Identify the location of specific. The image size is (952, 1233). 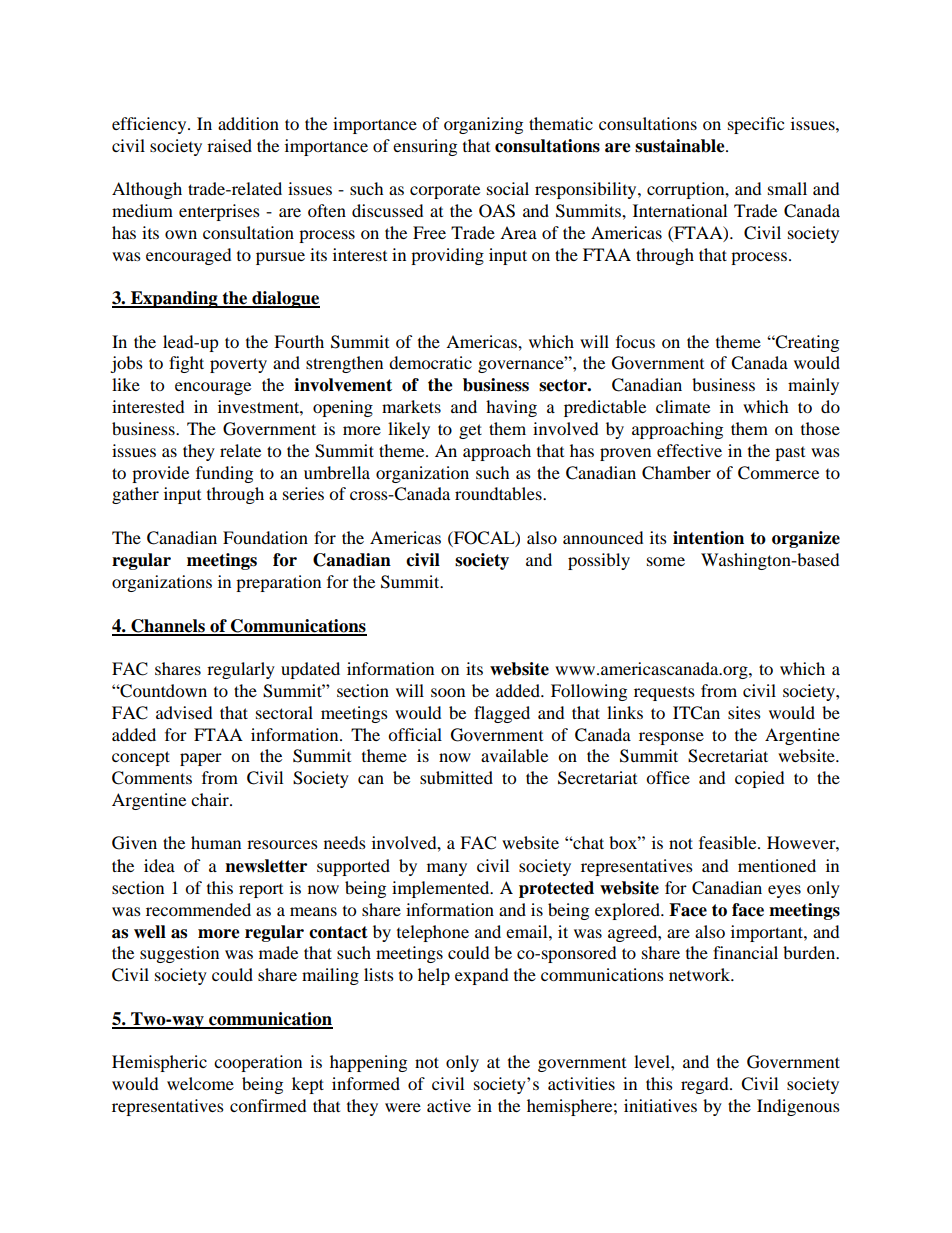
(756, 125).
